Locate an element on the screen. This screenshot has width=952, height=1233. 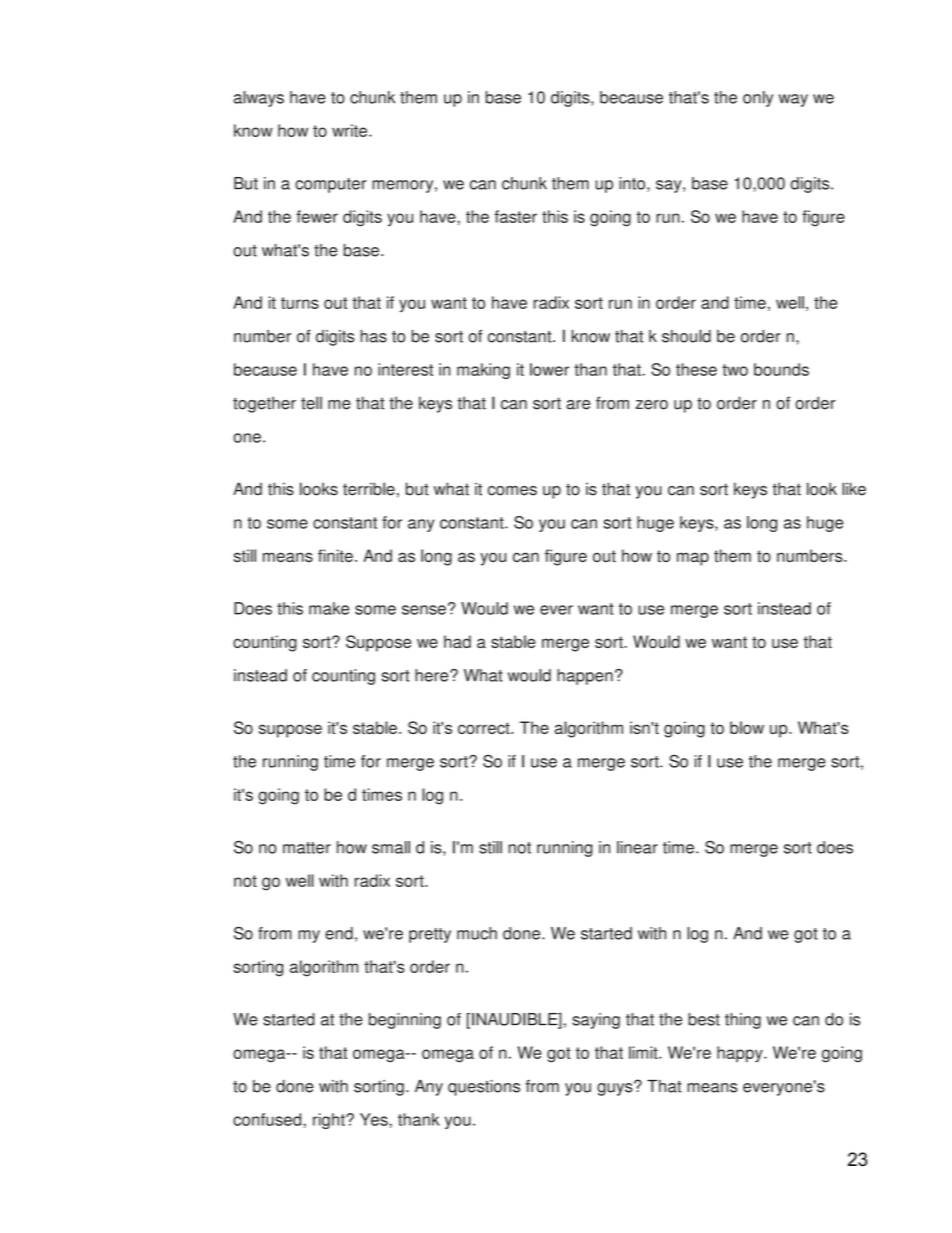
right is located at coordinates (330, 1121).
